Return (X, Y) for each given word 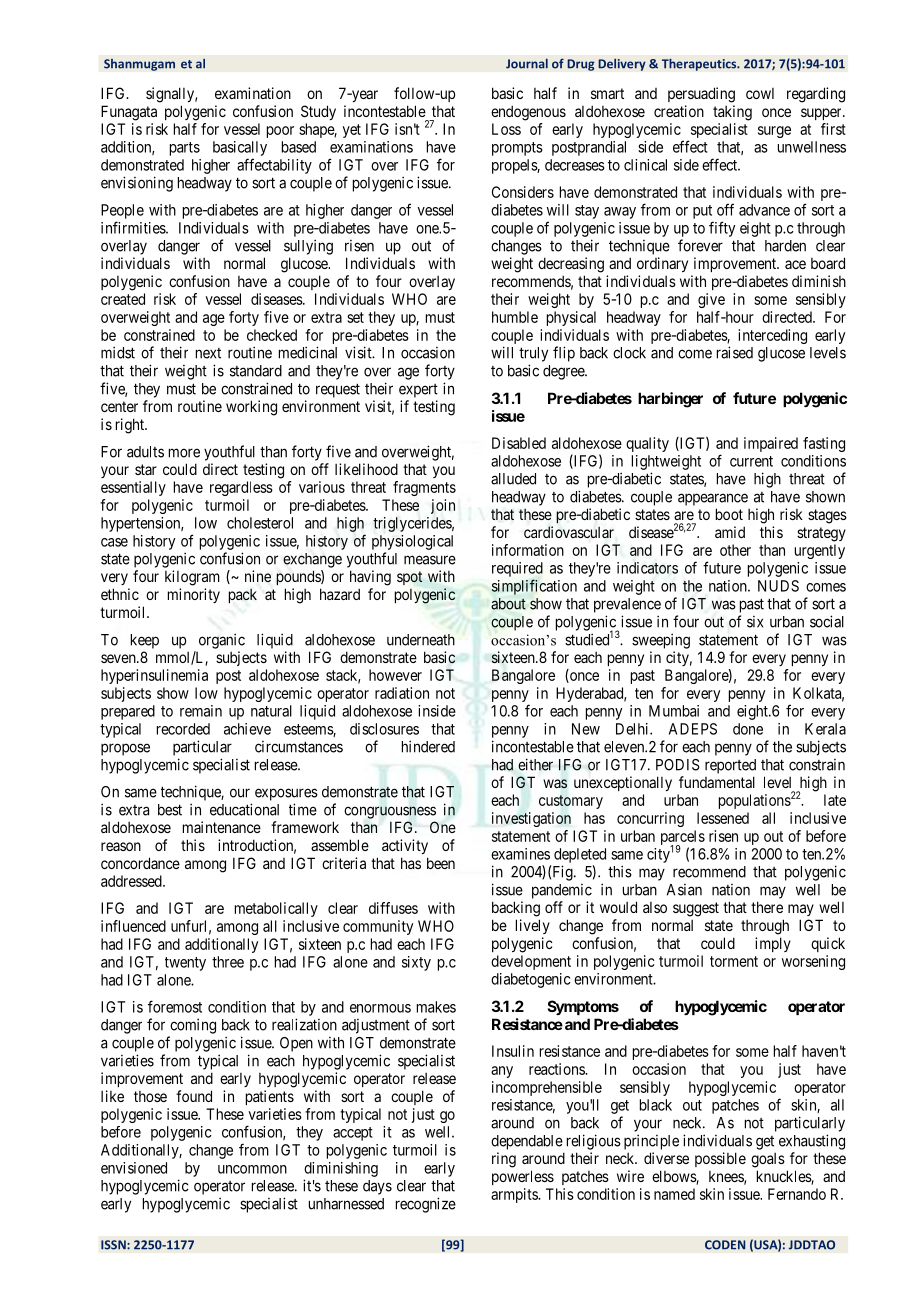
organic (222, 641)
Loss (506, 129)
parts (185, 149)
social (827, 621)
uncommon (252, 1169)
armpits (515, 1195)
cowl (760, 93)
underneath (421, 640)
